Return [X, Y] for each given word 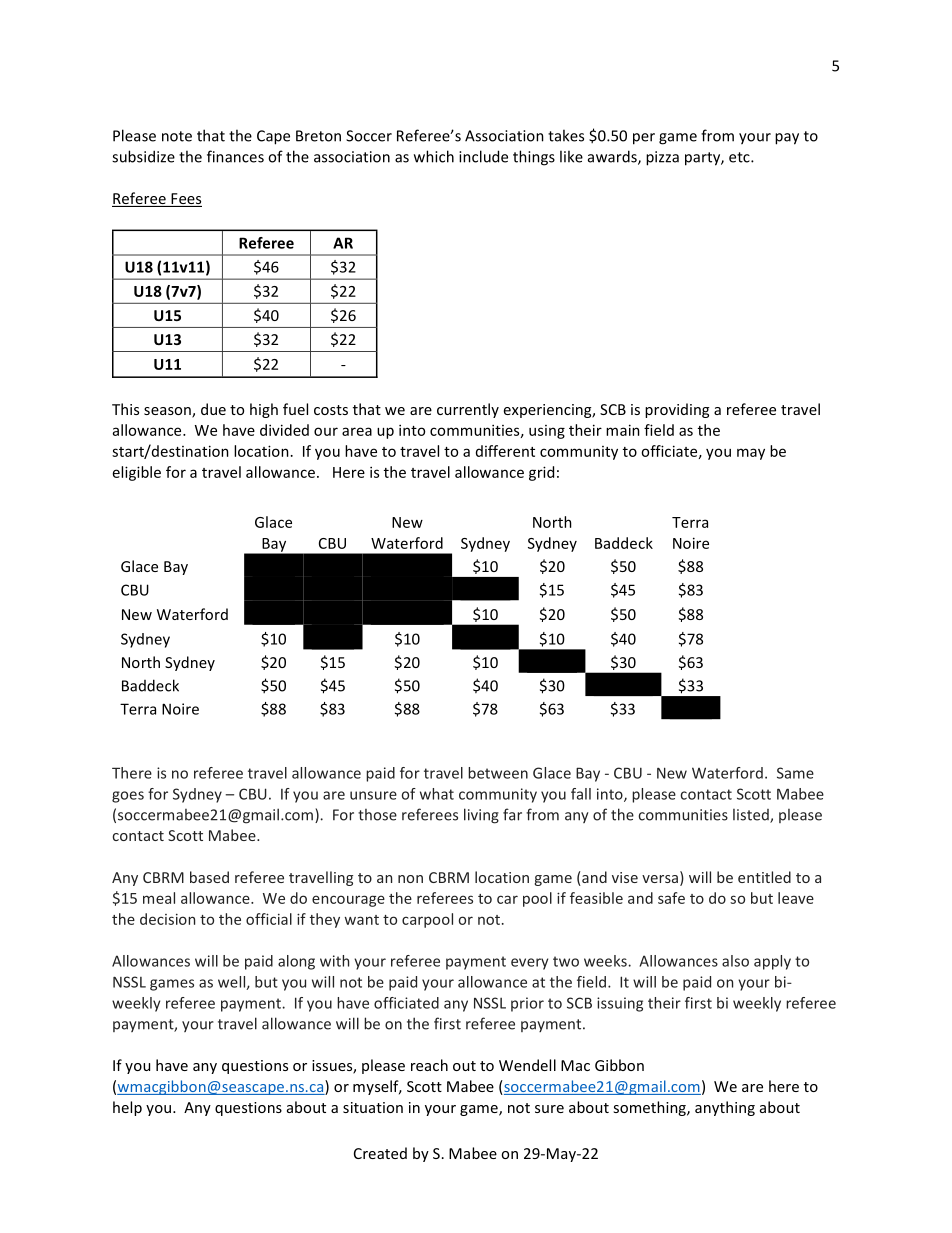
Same [795, 773]
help [127, 1108]
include [483, 156]
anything [725, 1108]
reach [429, 1065]
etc [740, 157]
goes [128, 797]
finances [235, 156]
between [498, 773]
